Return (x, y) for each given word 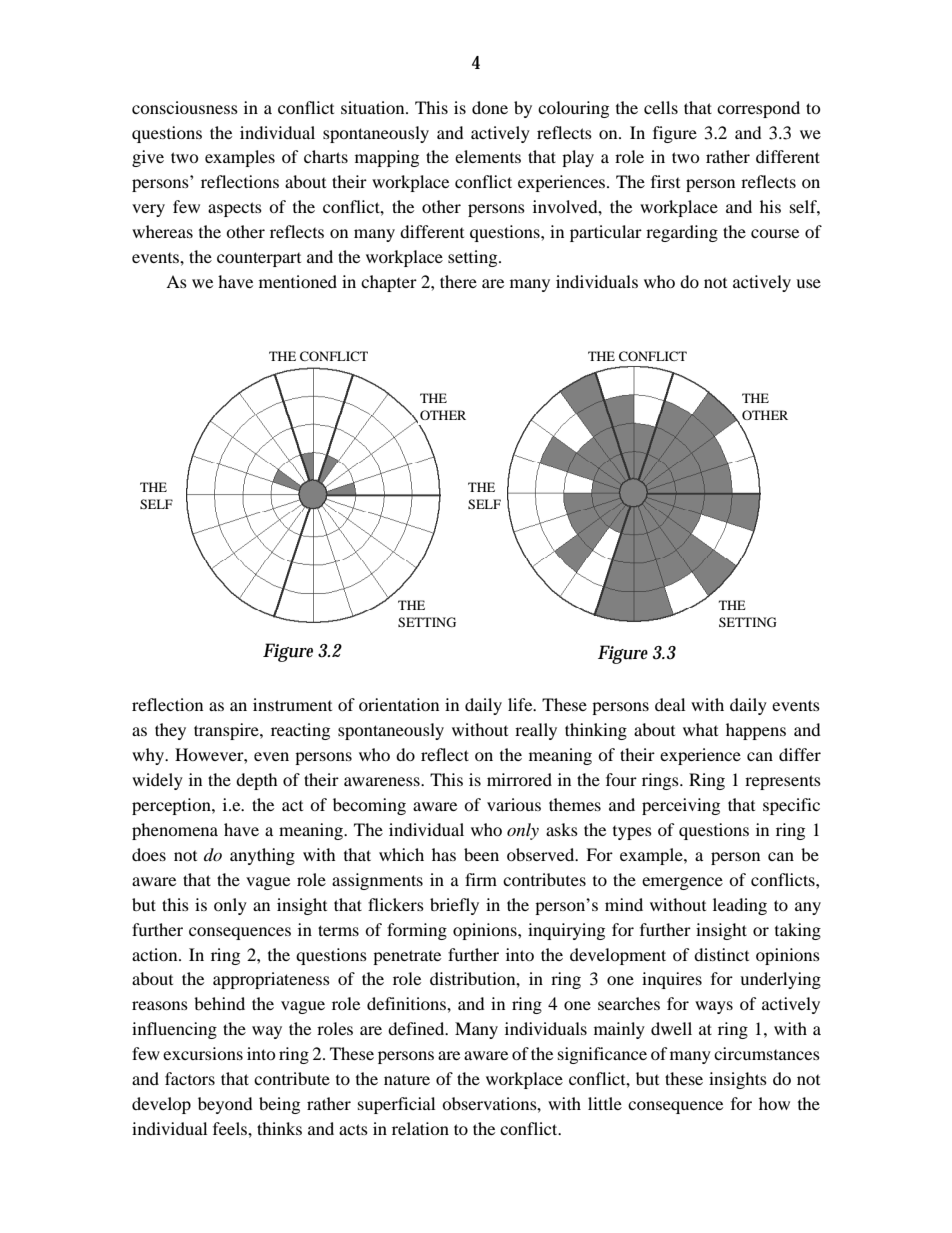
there (458, 281)
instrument (292, 704)
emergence (682, 883)
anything (262, 856)
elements (488, 156)
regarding (682, 233)
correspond (758, 109)
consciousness (185, 107)
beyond (225, 1105)
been (481, 854)
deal (670, 704)
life (521, 704)
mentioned (298, 281)
